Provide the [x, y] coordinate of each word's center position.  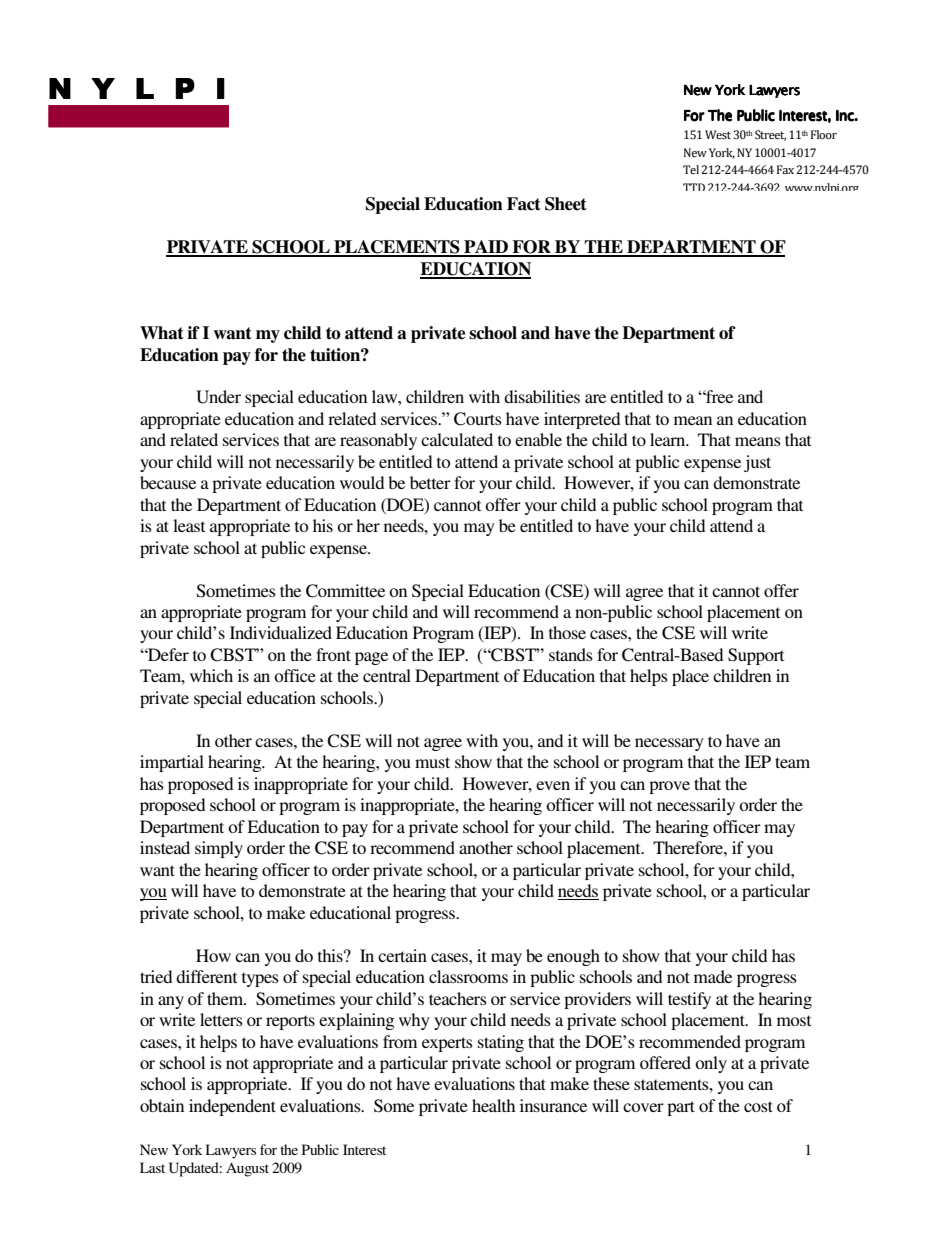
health [493, 1105]
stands [571, 654]
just [757, 463]
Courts [478, 419]
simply [219, 849]
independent [232, 1107]
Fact [524, 204]
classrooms [468, 976]
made [713, 976]
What [162, 333]
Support [756, 656]
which [211, 675]
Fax [785, 169]
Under [218, 397]
